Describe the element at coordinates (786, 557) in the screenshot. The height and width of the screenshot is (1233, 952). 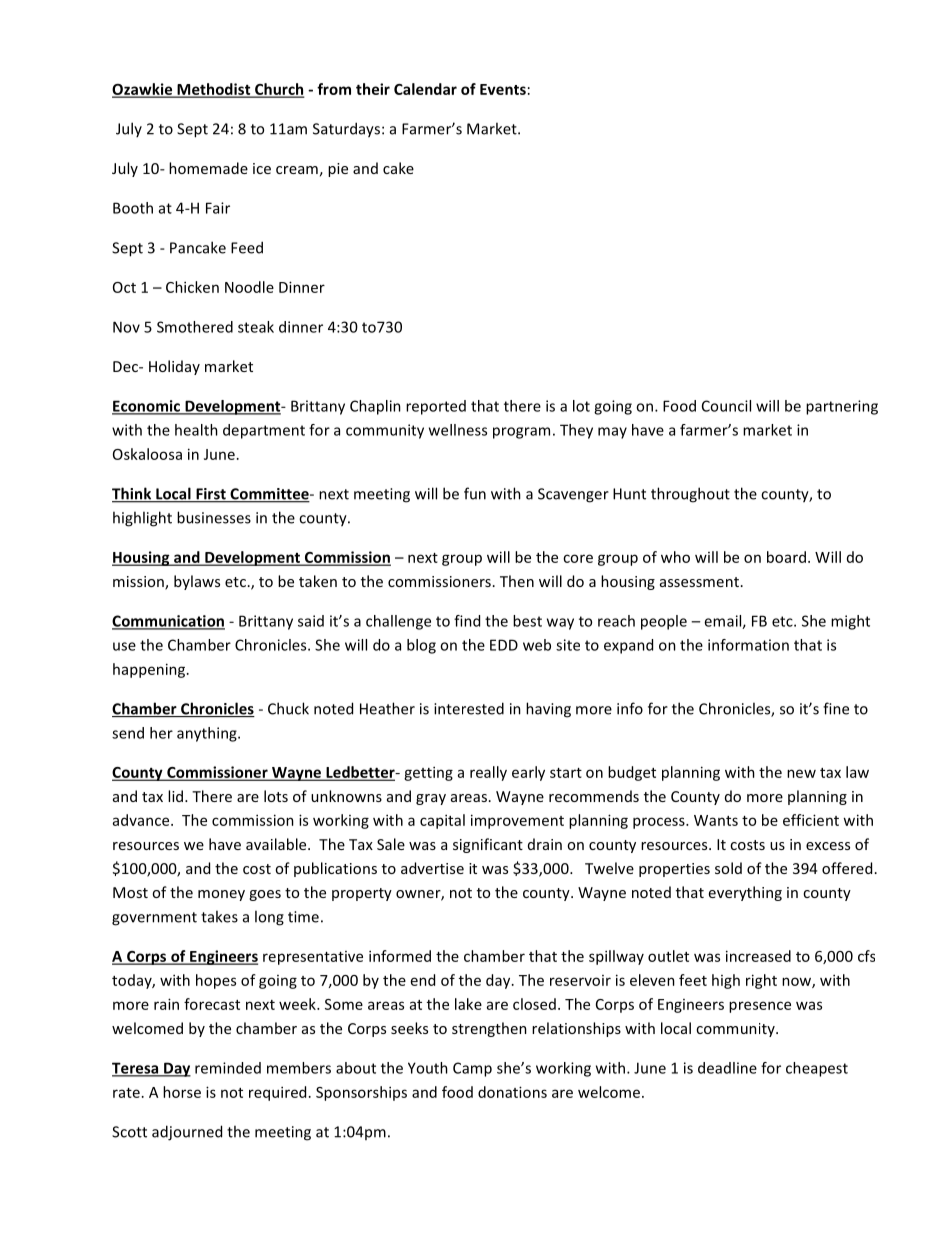
I see `board` at that location.
